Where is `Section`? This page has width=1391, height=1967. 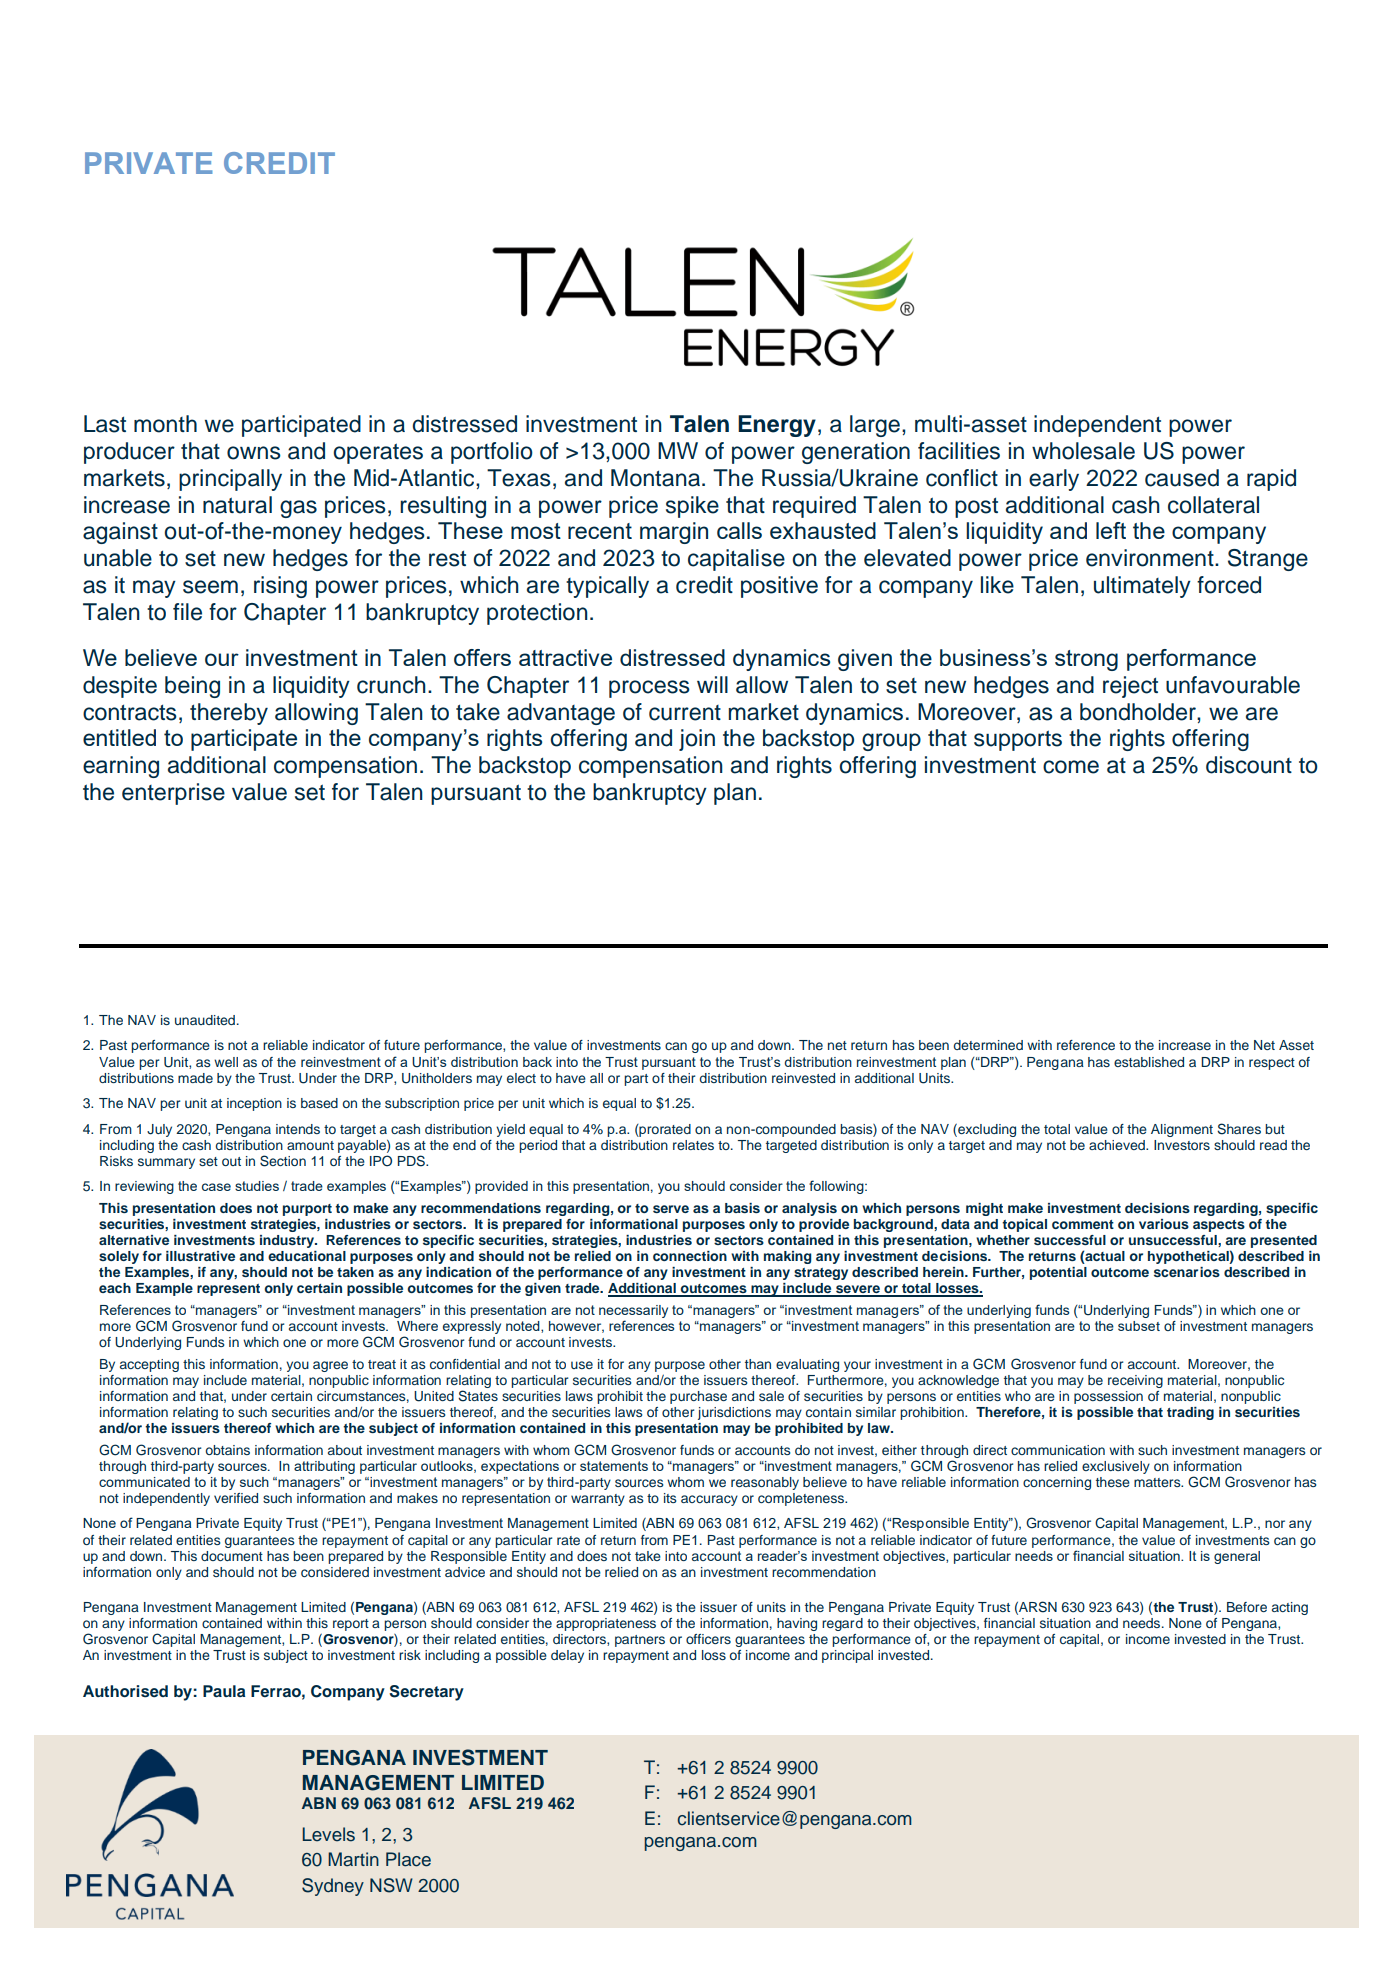 Section is located at coordinates (283, 1161).
